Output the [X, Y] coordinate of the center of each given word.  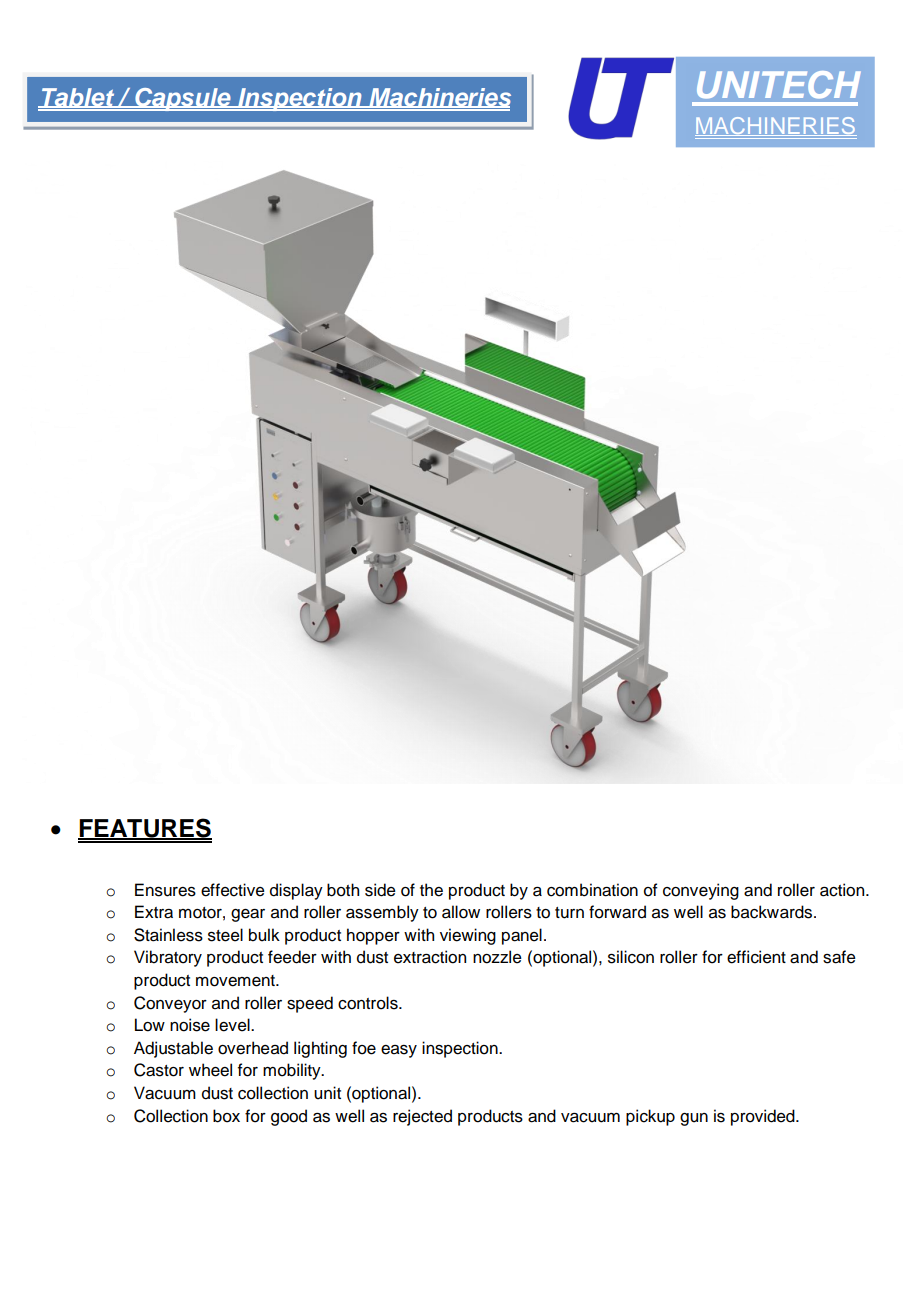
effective [233, 890]
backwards [773, 912]
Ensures [165, 890]
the [431, 890]
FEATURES [145, 829]
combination [592, 890]
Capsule [183, 99]
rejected [422, 1117]
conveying [701, 891]
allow [461, 912]
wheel [210, 1070]
